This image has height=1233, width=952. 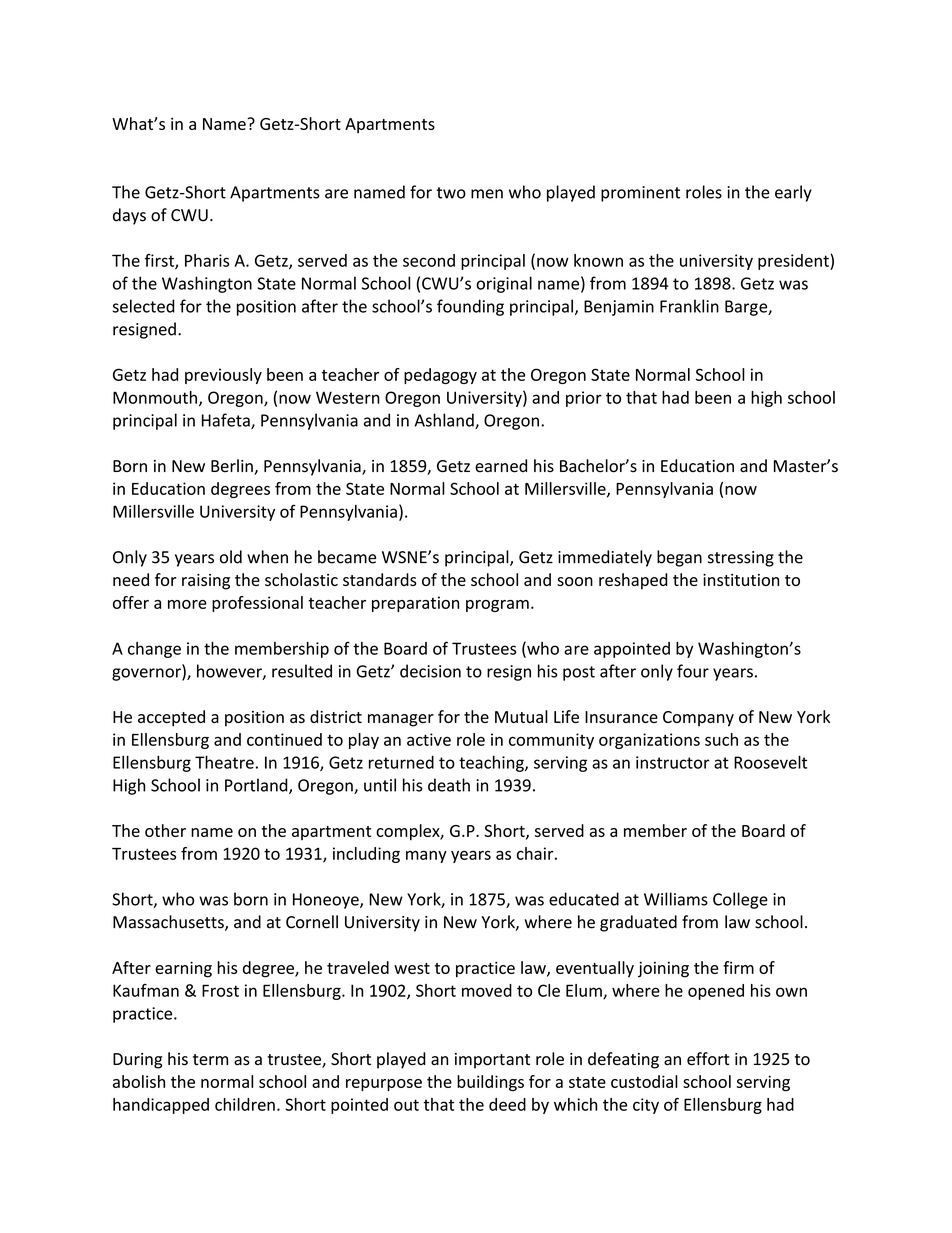 What do you see at coordinates (451, 193) in the image?
I see `two` at bounding box center [451, 193].
